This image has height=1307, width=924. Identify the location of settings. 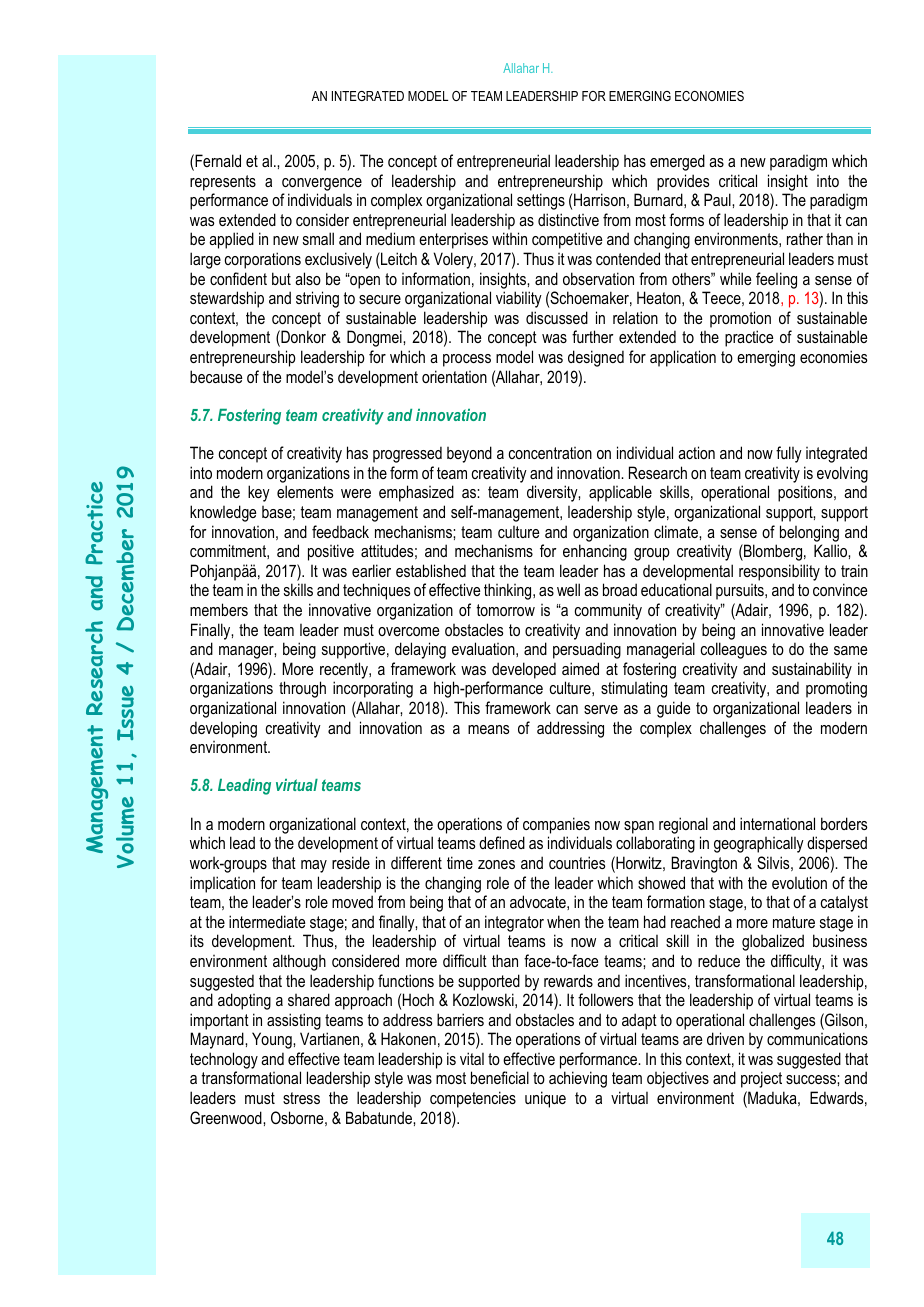
(541, 201).
